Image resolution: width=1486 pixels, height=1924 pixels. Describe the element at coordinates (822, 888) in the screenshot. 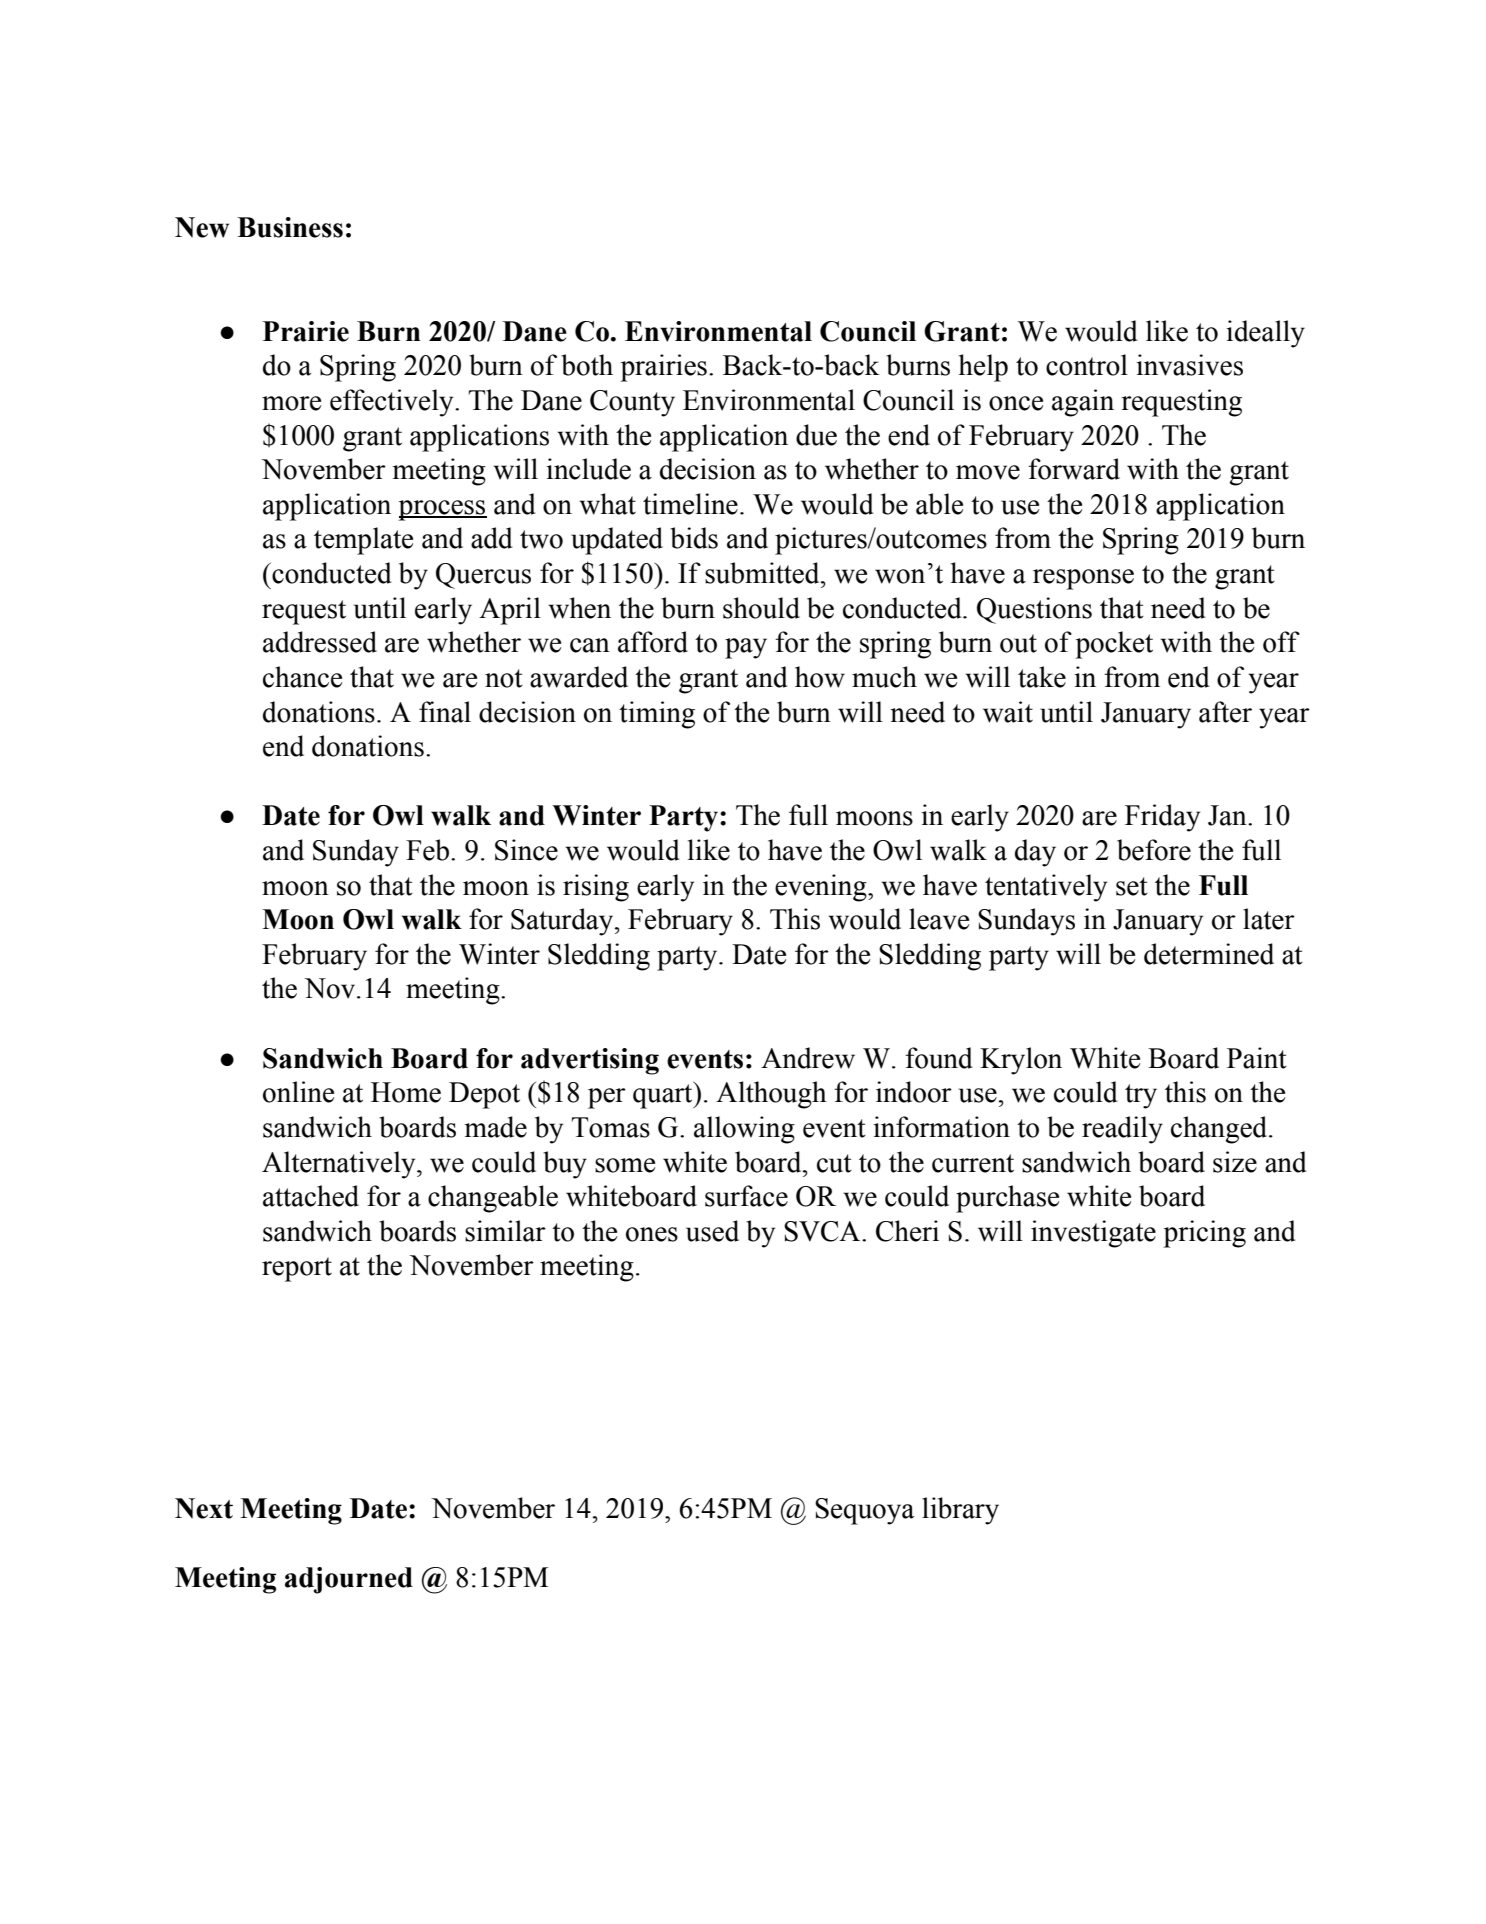

I see `evening` at that location.
